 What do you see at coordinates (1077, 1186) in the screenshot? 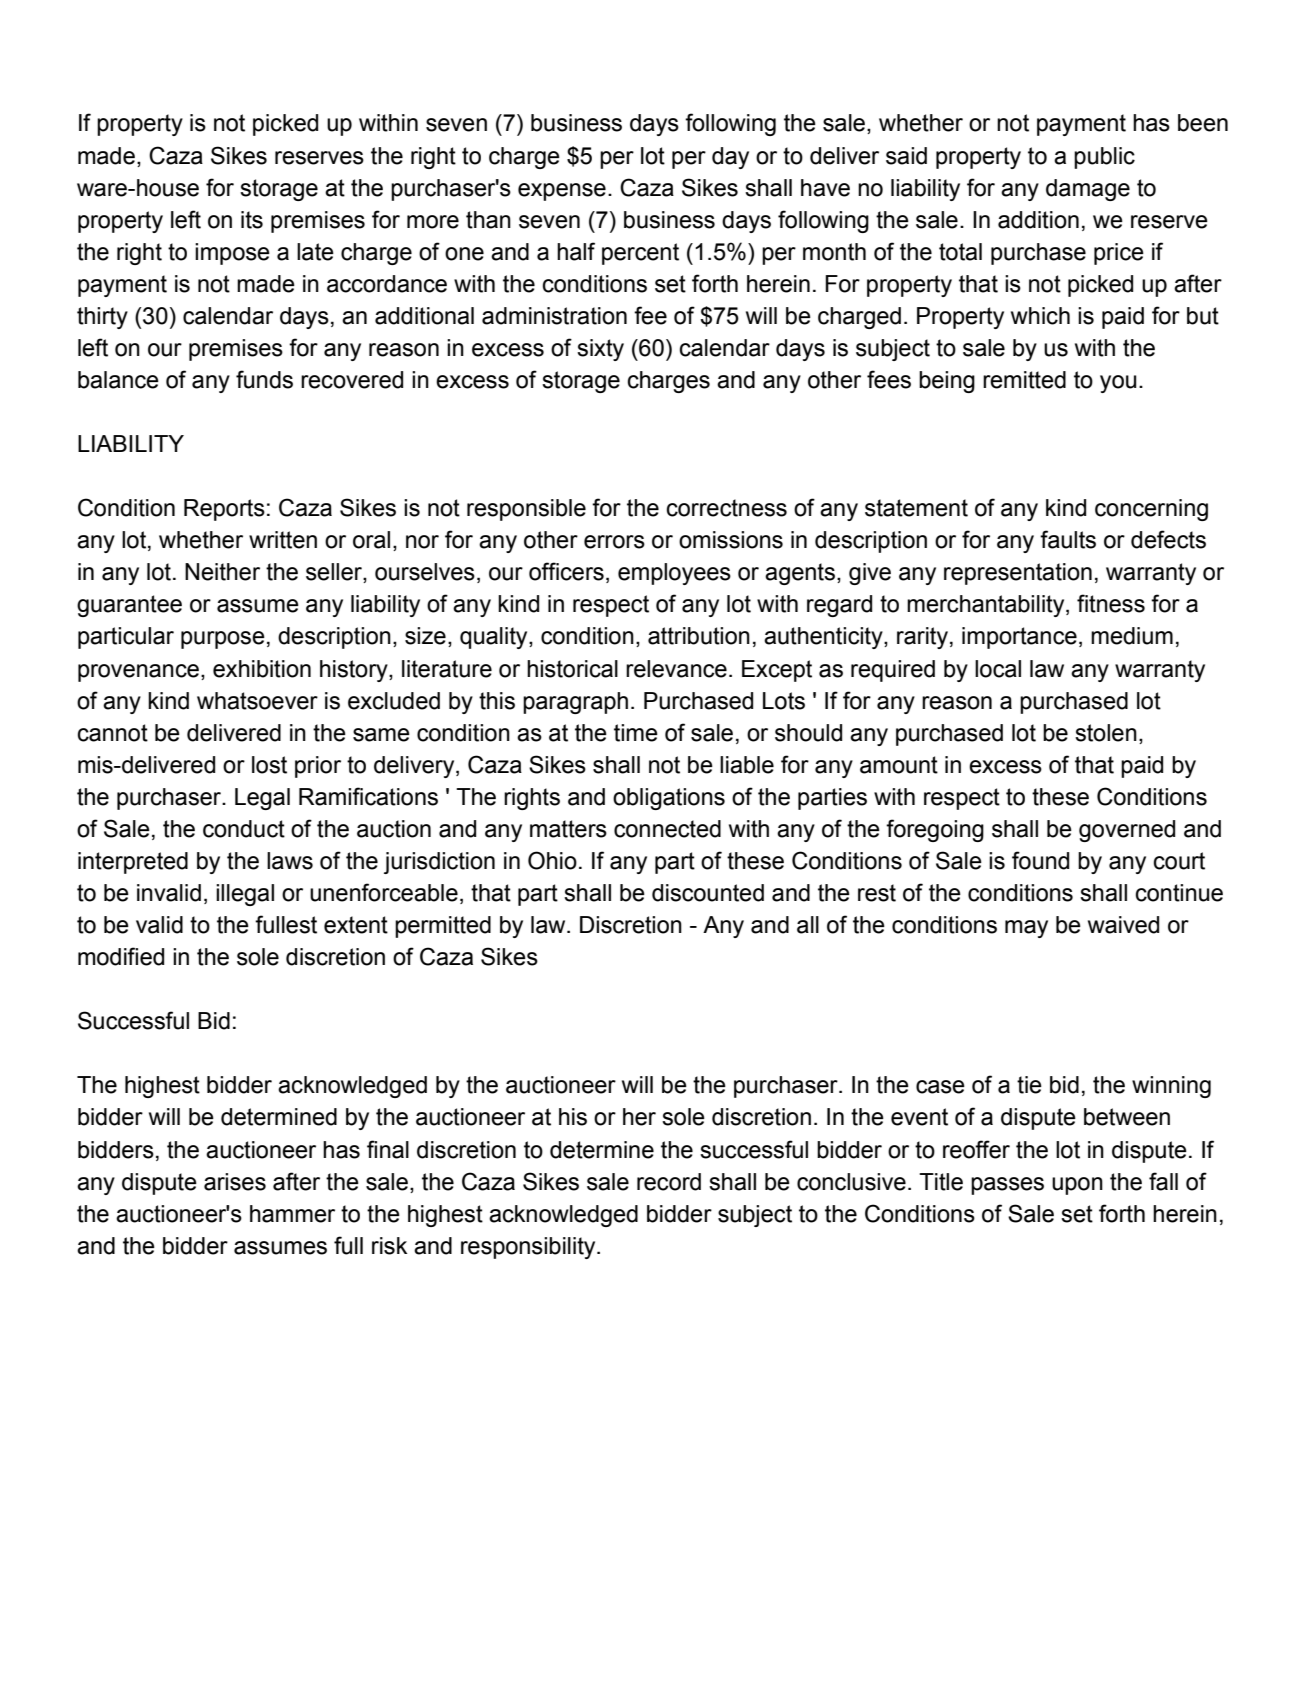
I see `upon` at bounding box center [1077, 1186].
